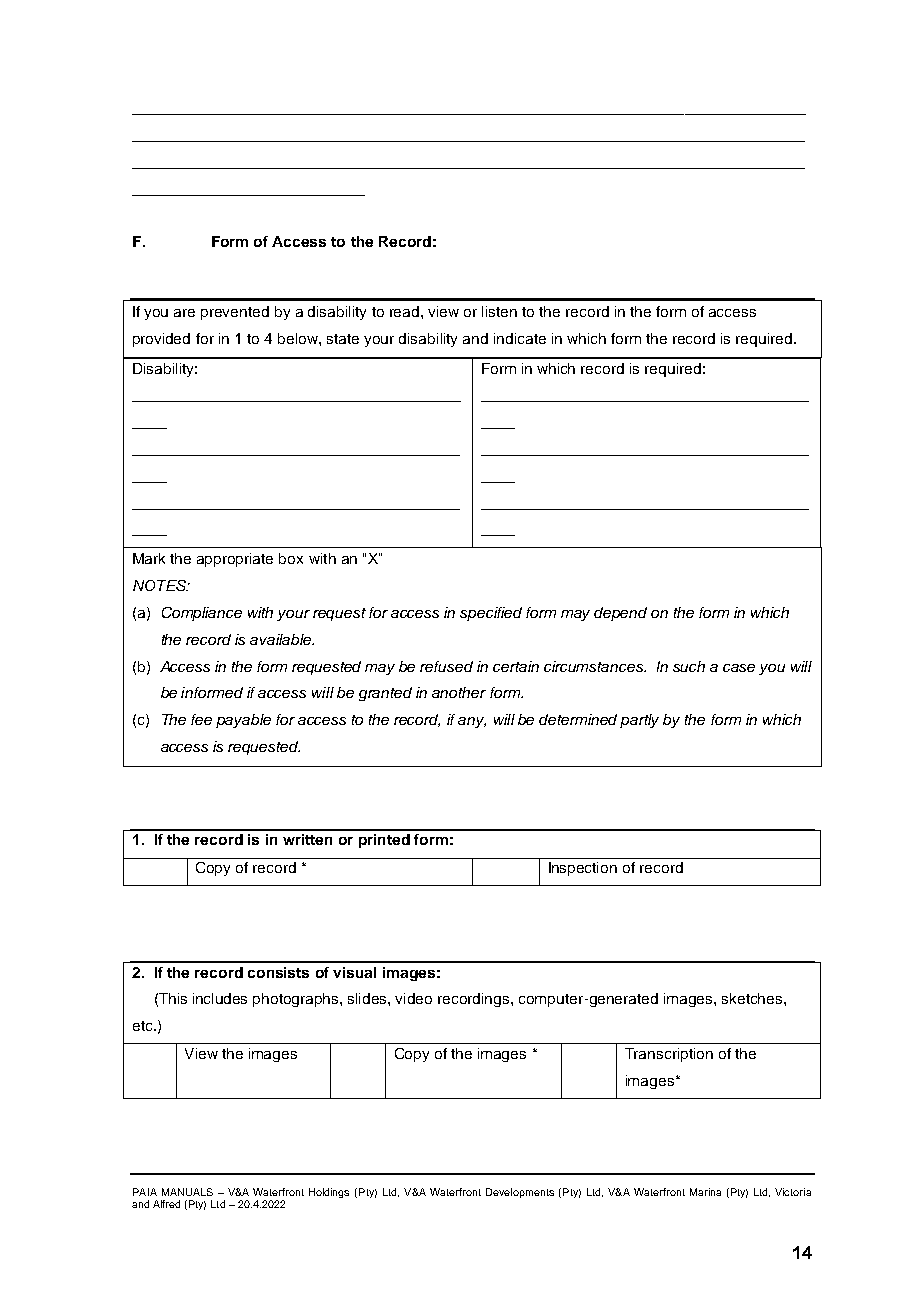 The height and width of the image is (1308, 924). Describe the element at coordinates (235, 313) in the image. I see `prevented` at that location.
